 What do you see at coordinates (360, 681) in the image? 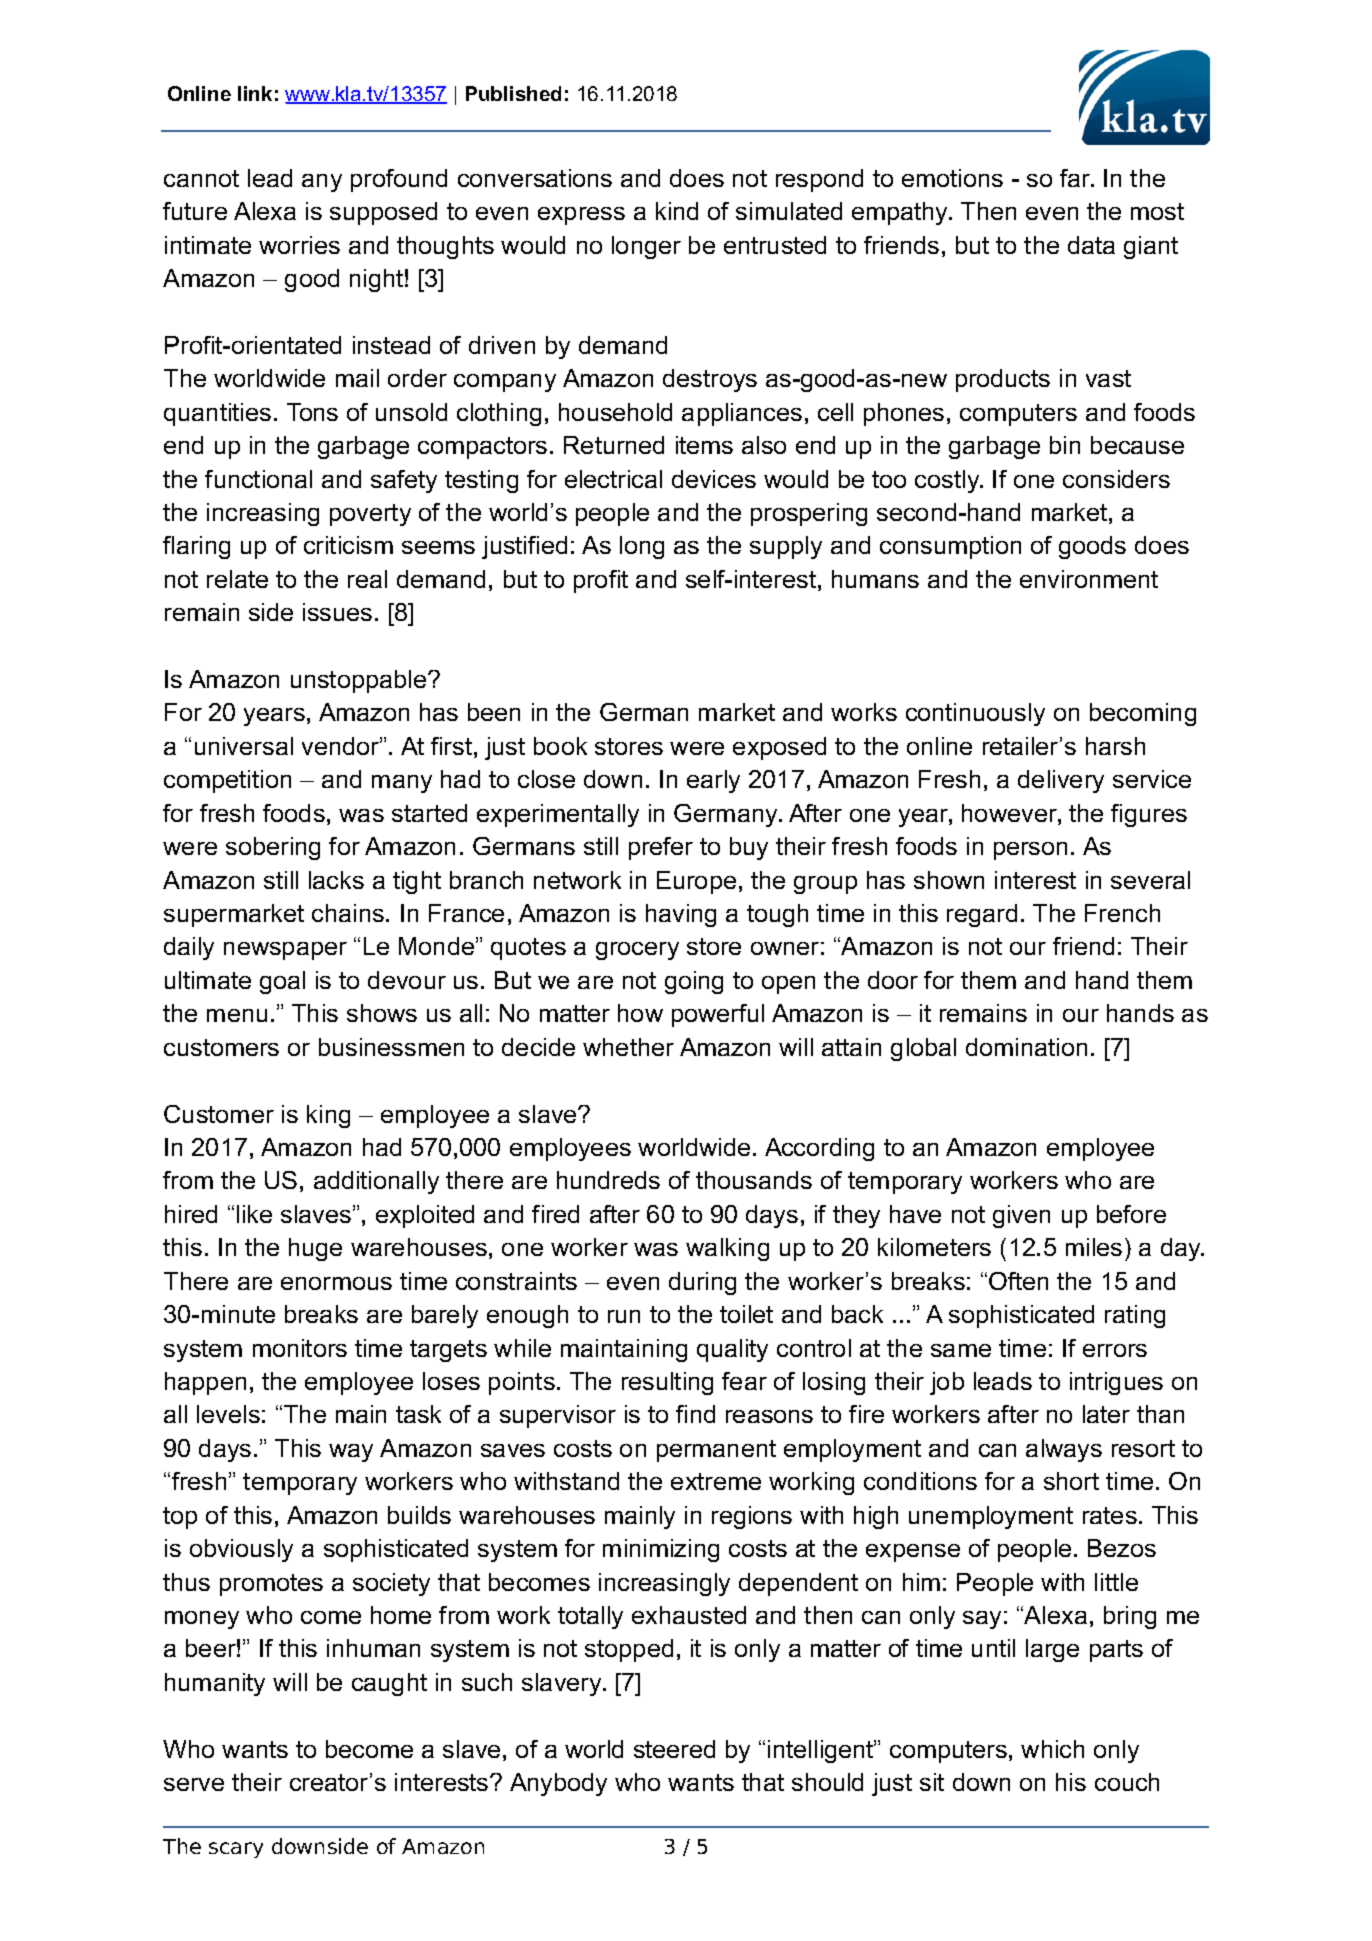
I see `unstoppable` at bounding box center [360, 681].
